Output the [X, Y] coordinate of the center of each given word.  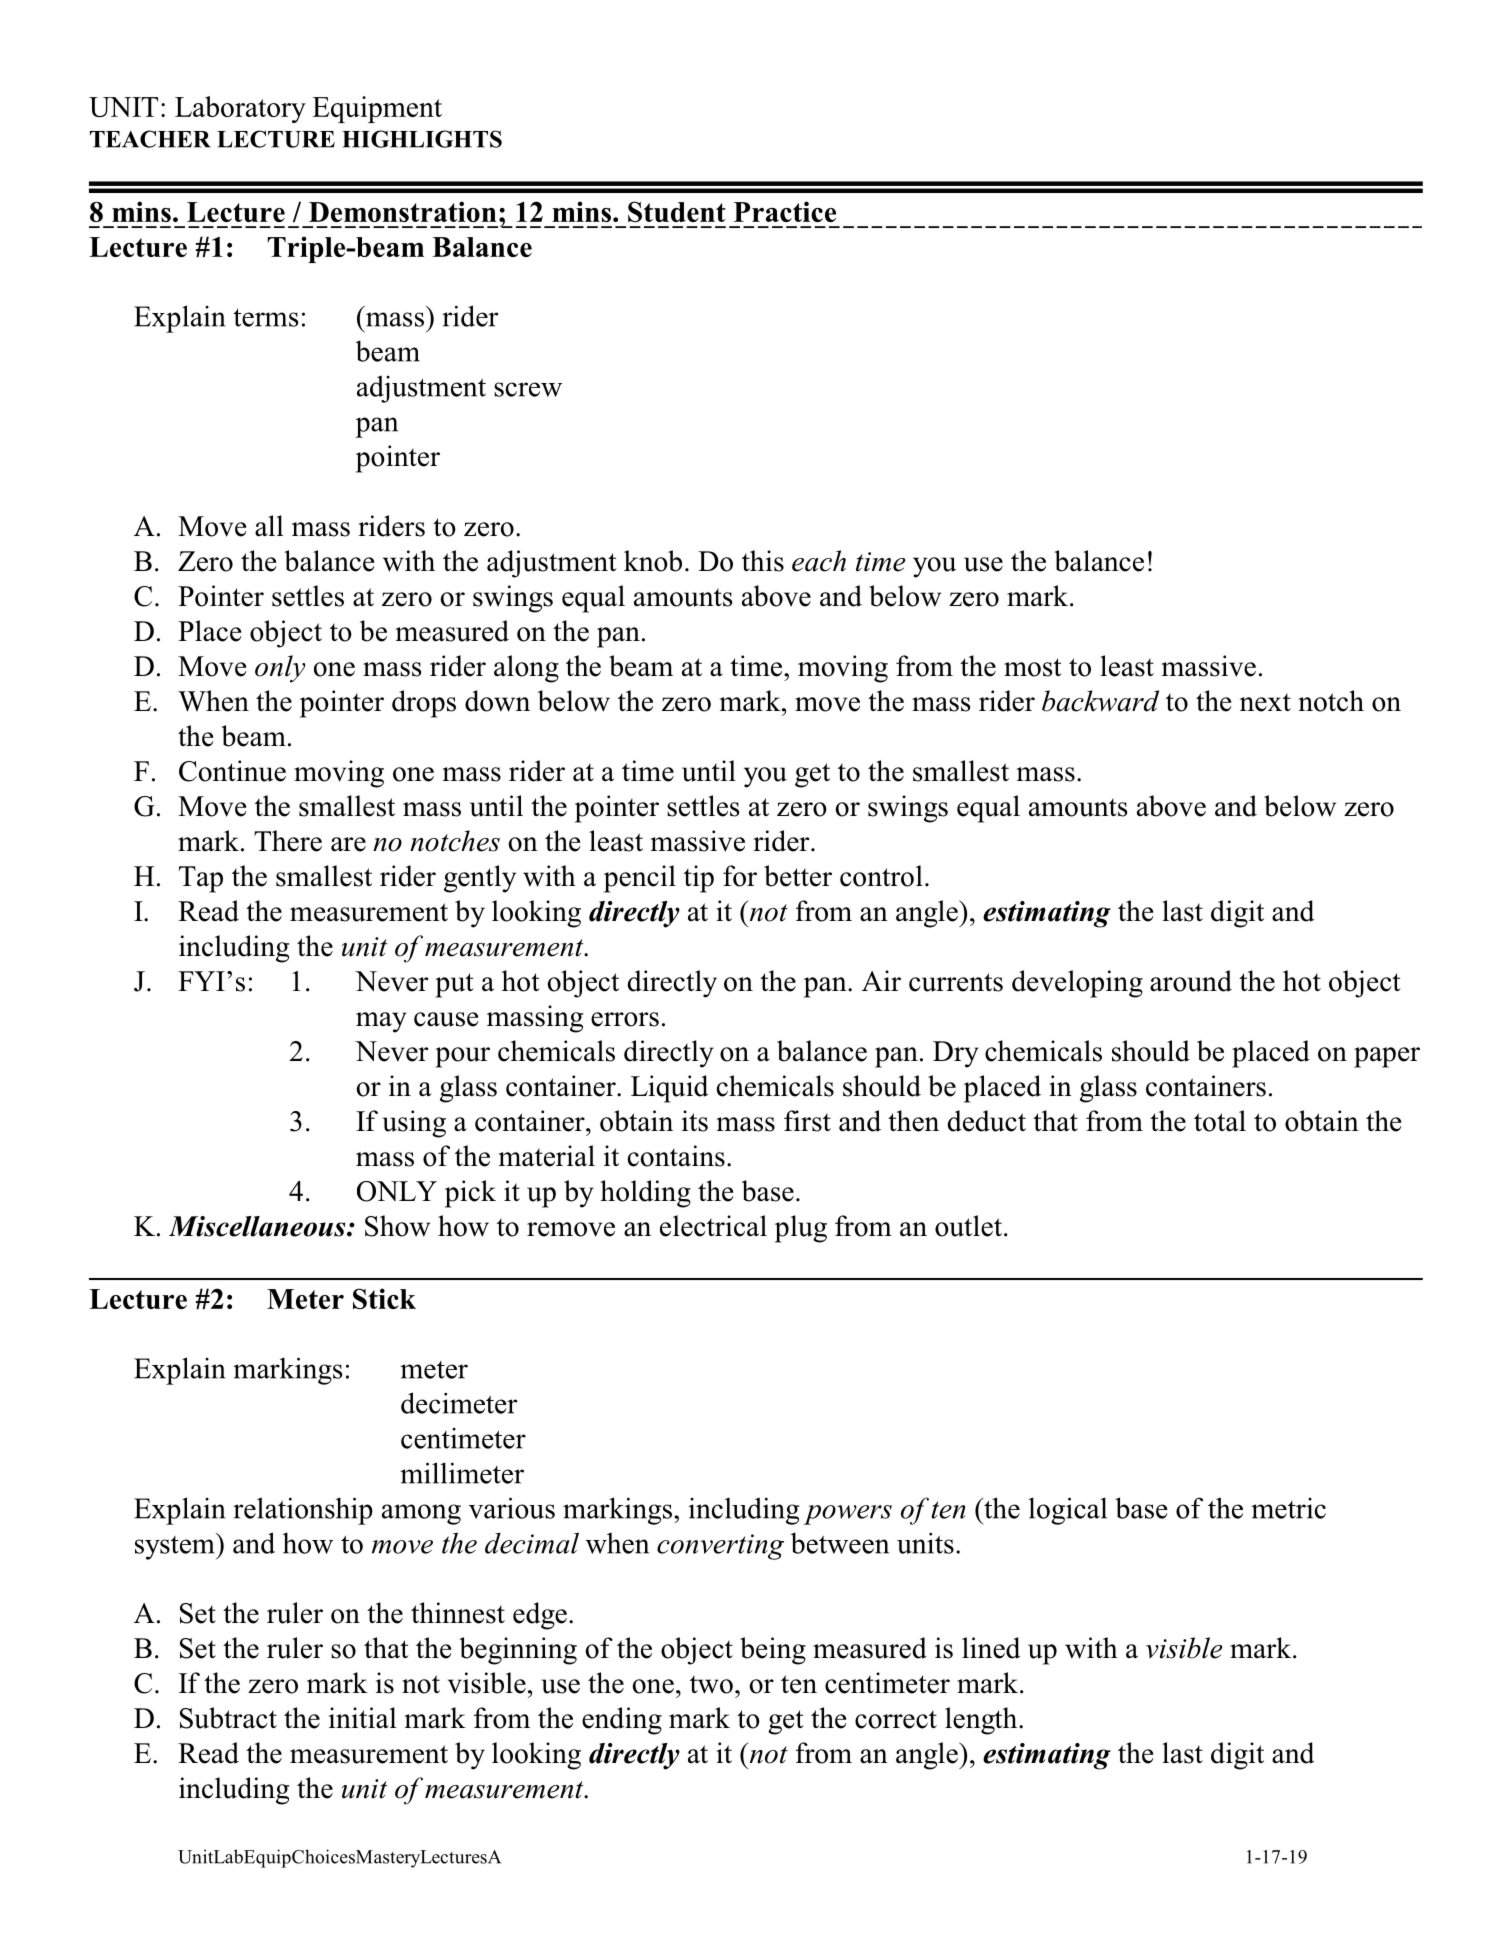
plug [801, 1229]
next [1265, 703]
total [1220, 1121]
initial [363, 1718]
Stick [384, 1298]
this [763, 561]
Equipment [377, 109]
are [348, 844]
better [798, 876]
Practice [785, 211]
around [1191, 981]
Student [677, 211]
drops [424, 704]
